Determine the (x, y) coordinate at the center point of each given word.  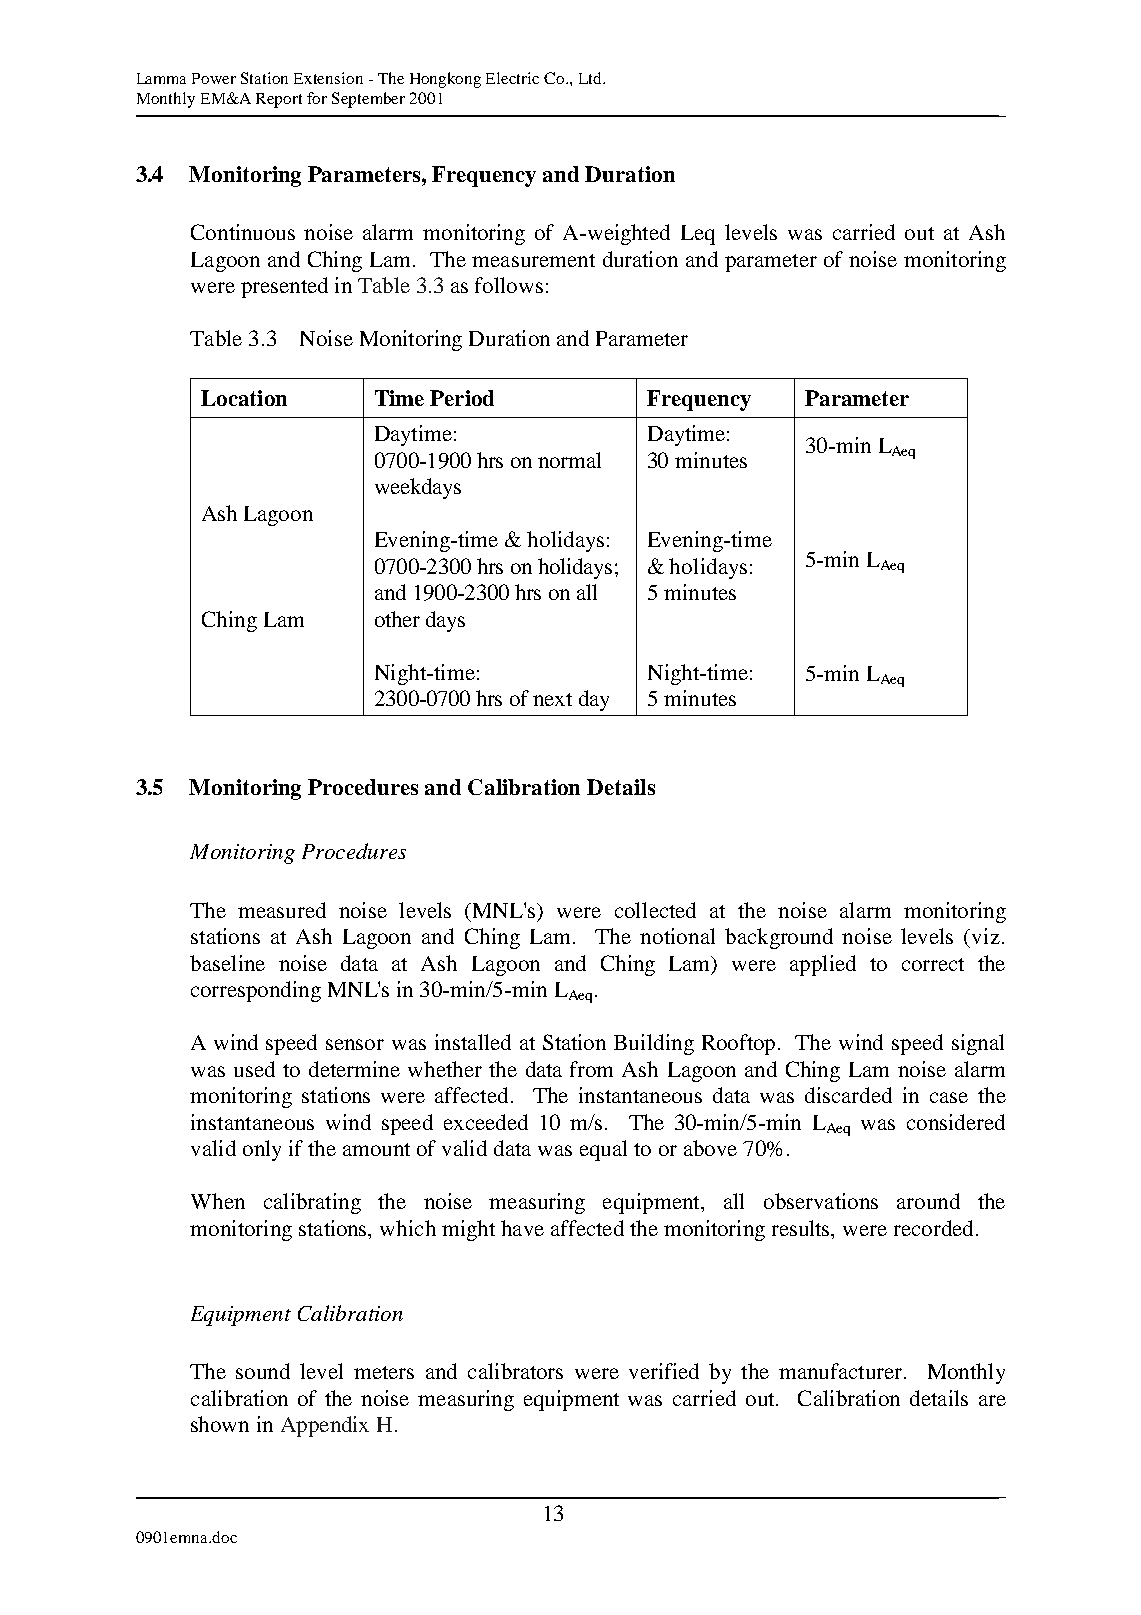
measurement (533, 260)
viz (986, 936)
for (317, 98)
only (262, 1150)
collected (655, 910)
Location (244, 398)
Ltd (591, 78)
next (552, 699)
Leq (698, 235)
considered (956, 1122)
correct (933, 964)
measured (282, 910)
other (397, 619)
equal (603, 1150)
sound (263, 1371)
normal (569, 460)
